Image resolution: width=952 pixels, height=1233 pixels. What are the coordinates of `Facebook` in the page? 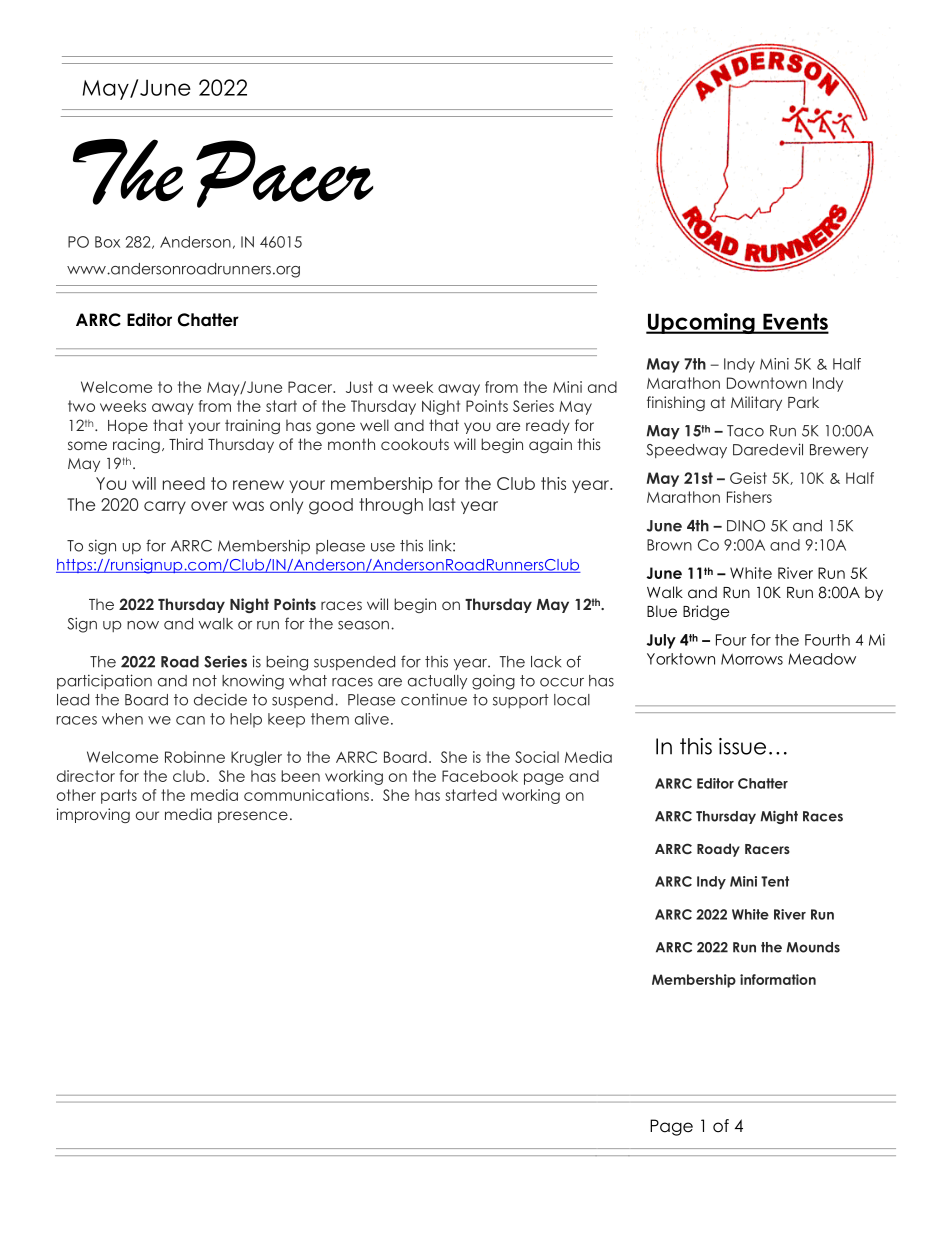 It's located at (480, 776).
